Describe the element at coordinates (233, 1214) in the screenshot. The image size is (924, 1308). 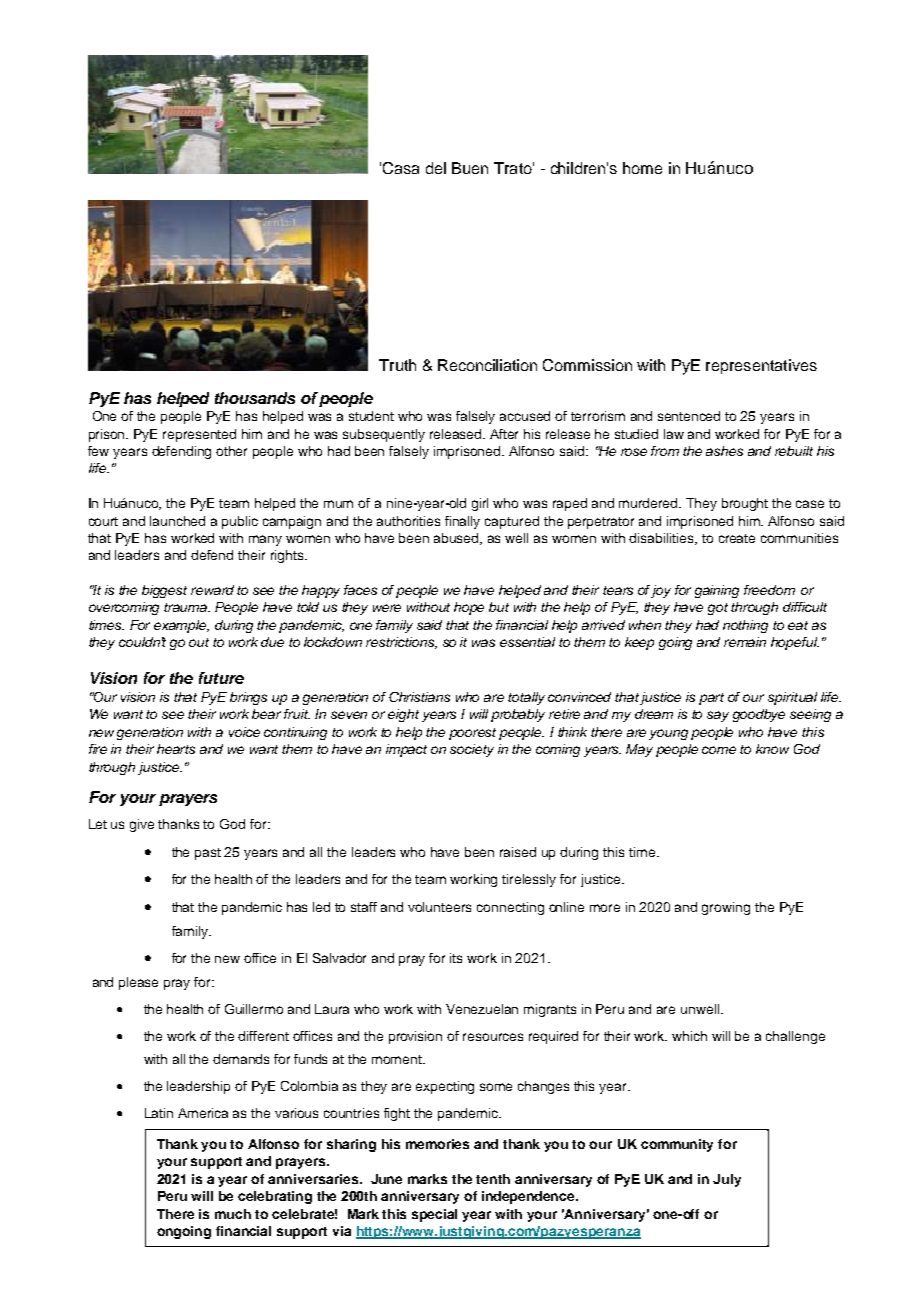
I see `much` at that location.
